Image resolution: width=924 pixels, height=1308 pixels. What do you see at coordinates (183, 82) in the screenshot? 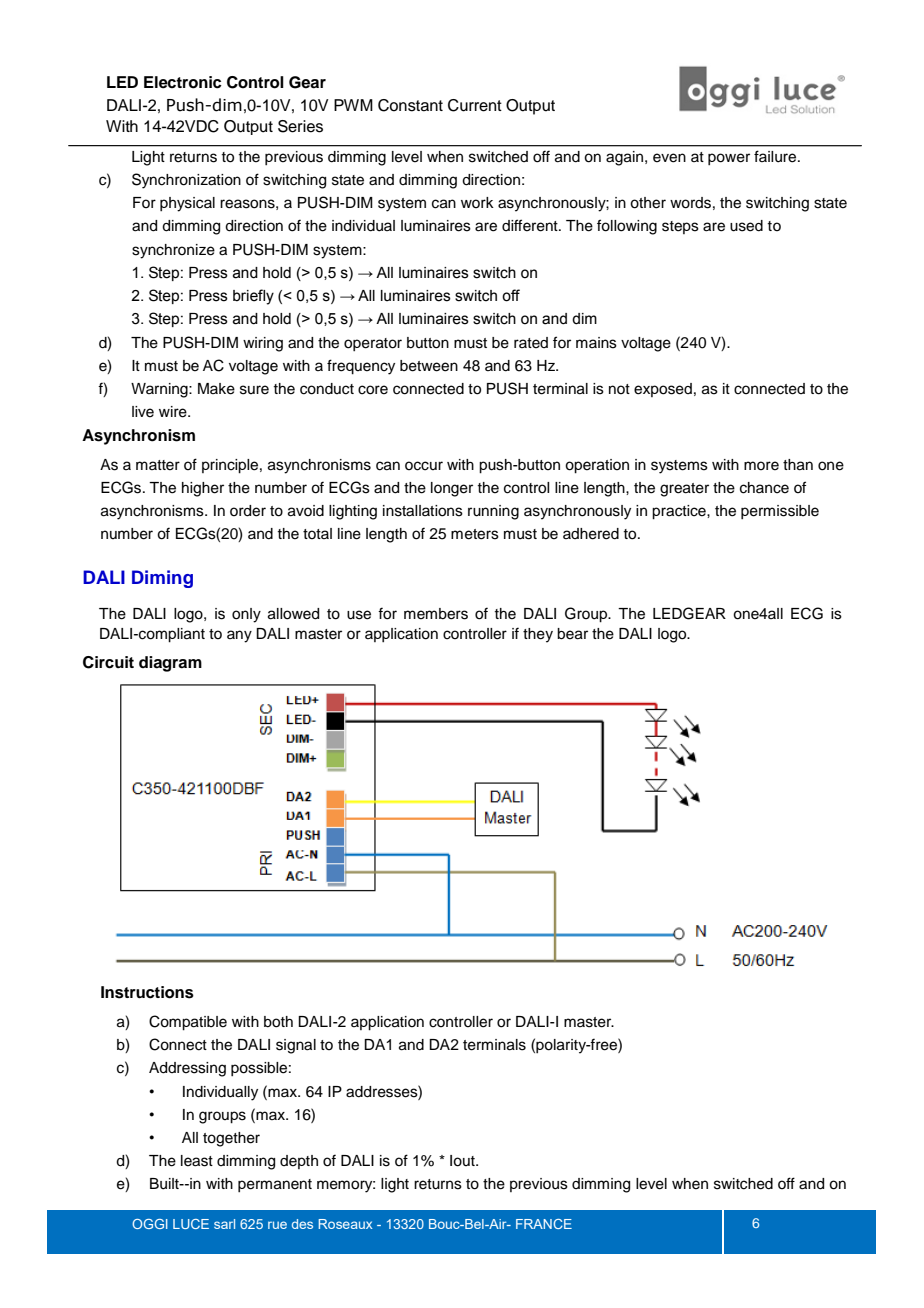
I see `Electronic` at bounding box center [183, 82].
